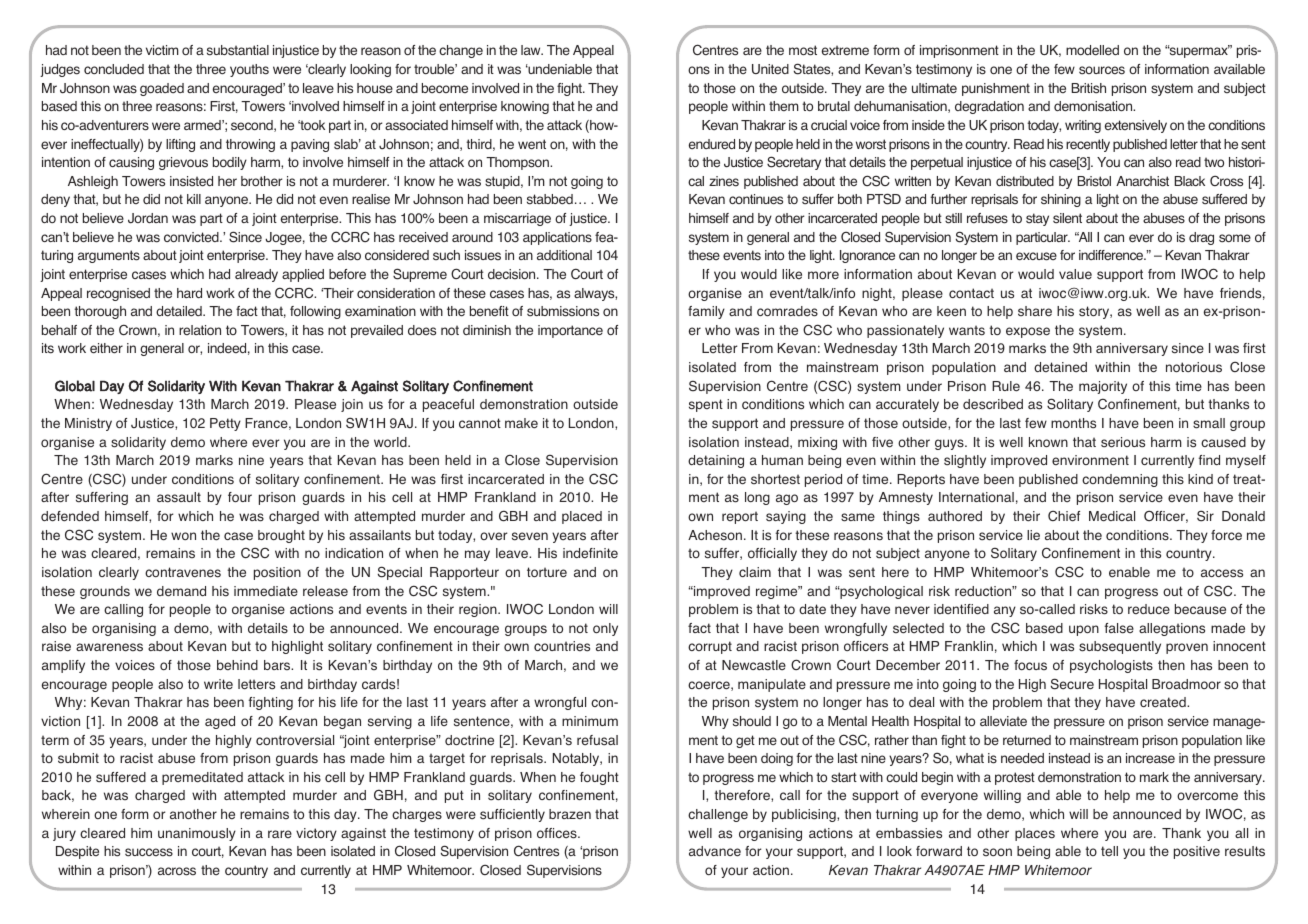 This screenshot has width=1308, height=924. Describe the element at coordinates (1102, 70) in the screenshot. I see `sources` at that location.
